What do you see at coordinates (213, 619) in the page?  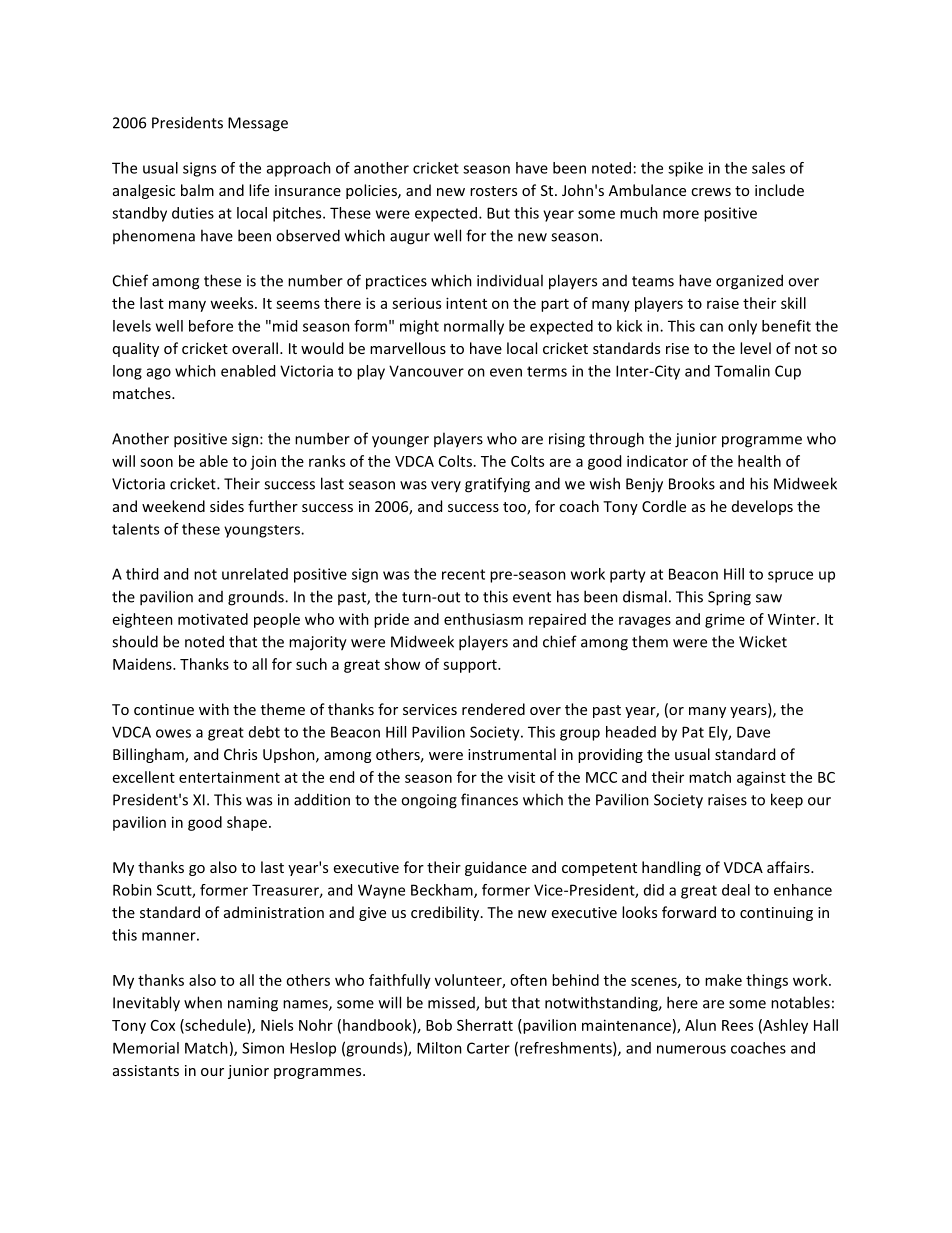 I see `motivated` at bounding box center [213, 619].
